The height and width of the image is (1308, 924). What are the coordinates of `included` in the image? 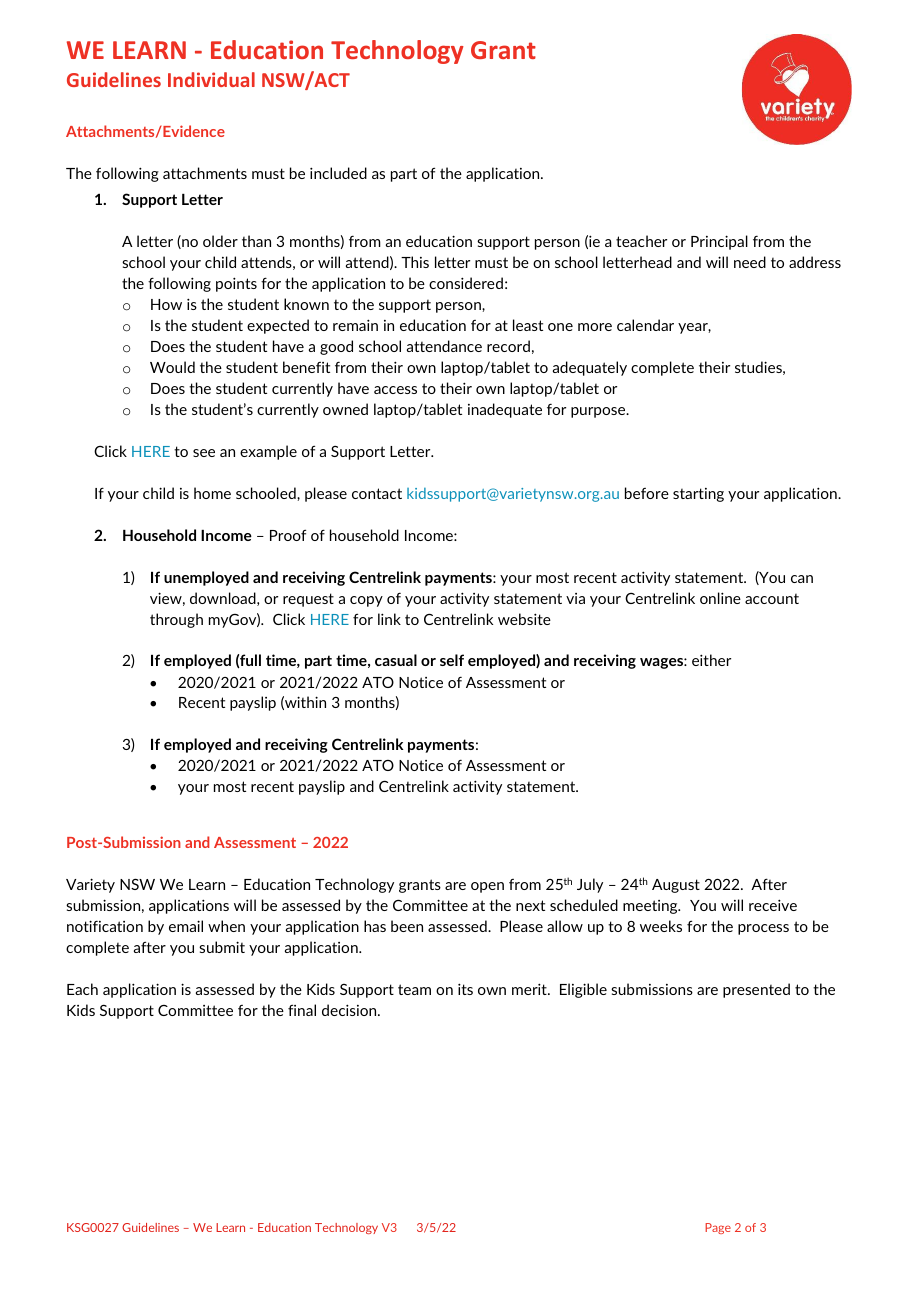 It's located at (338, 173).
